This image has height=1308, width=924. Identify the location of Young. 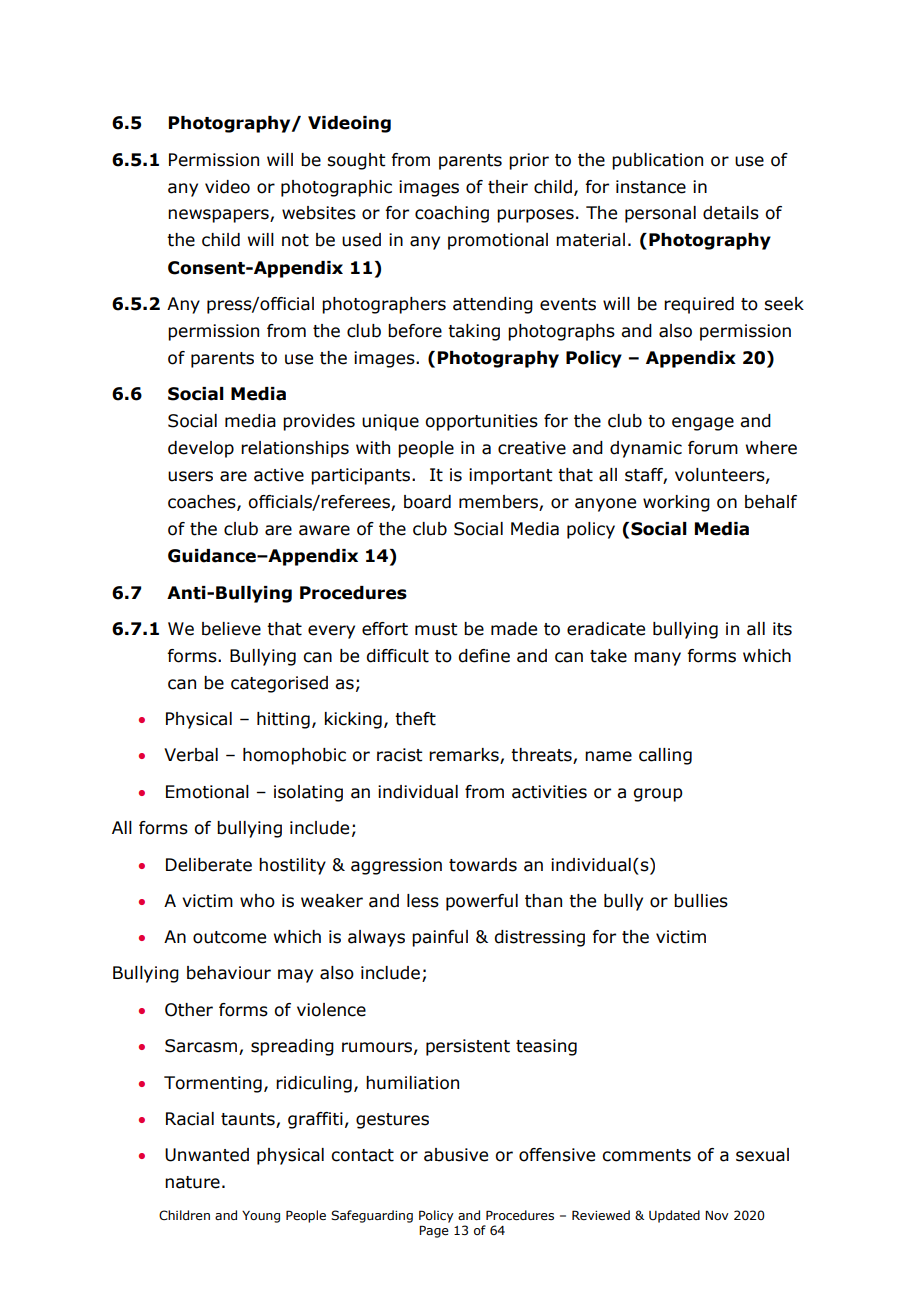
(261, 1217).
